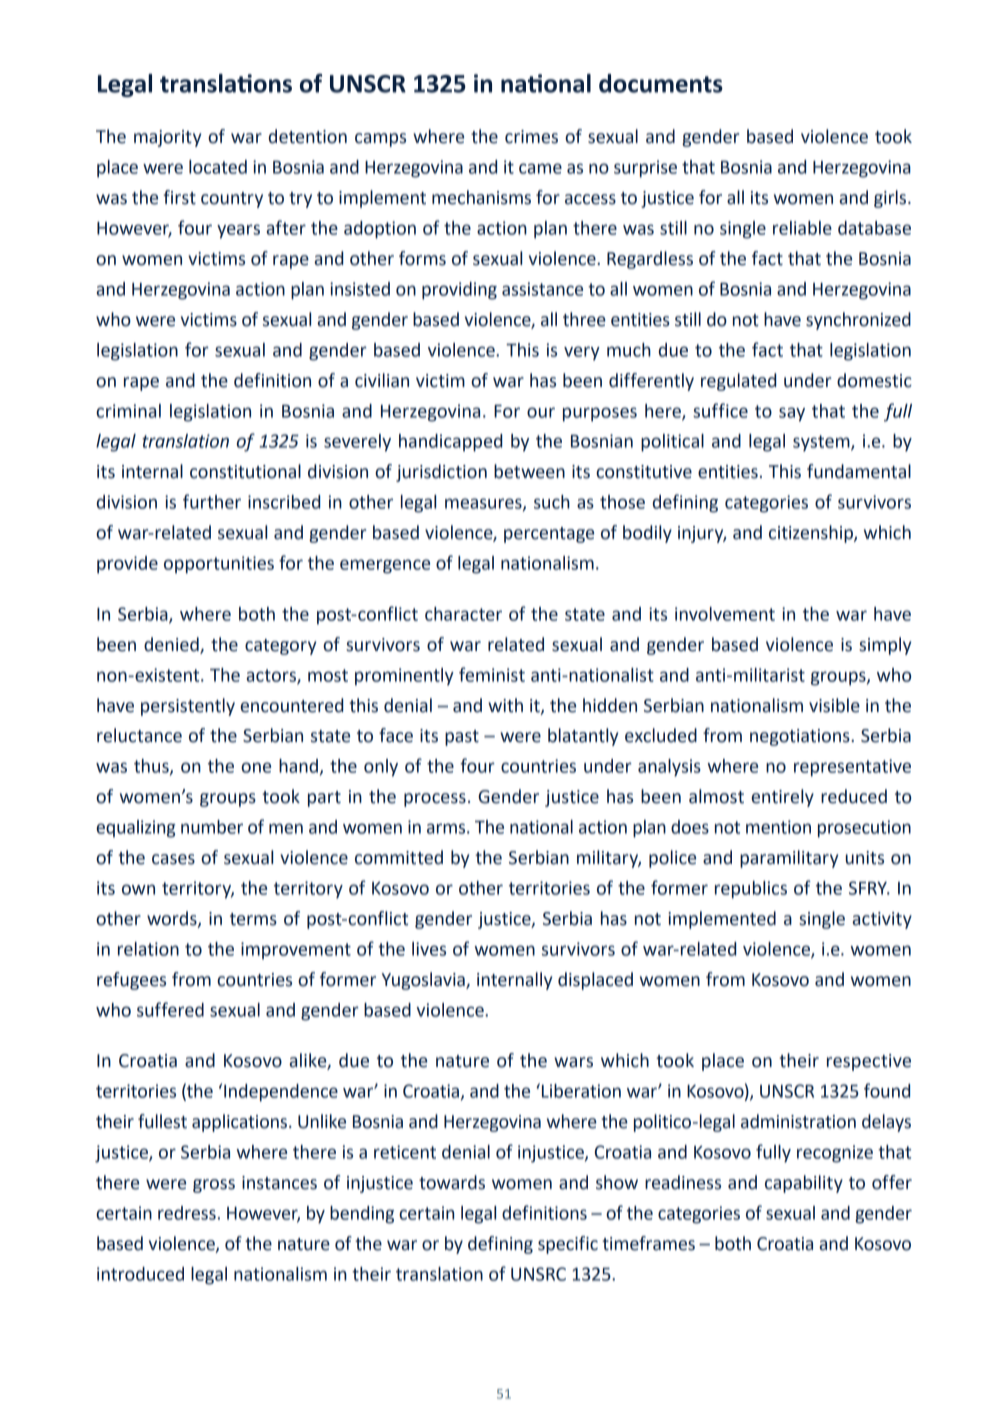 This screenshot has width=1008, height=1425. What do you see at coordinates (173, 859) in the screenshot?
I see `cases` at bounding box center [173, 859].
